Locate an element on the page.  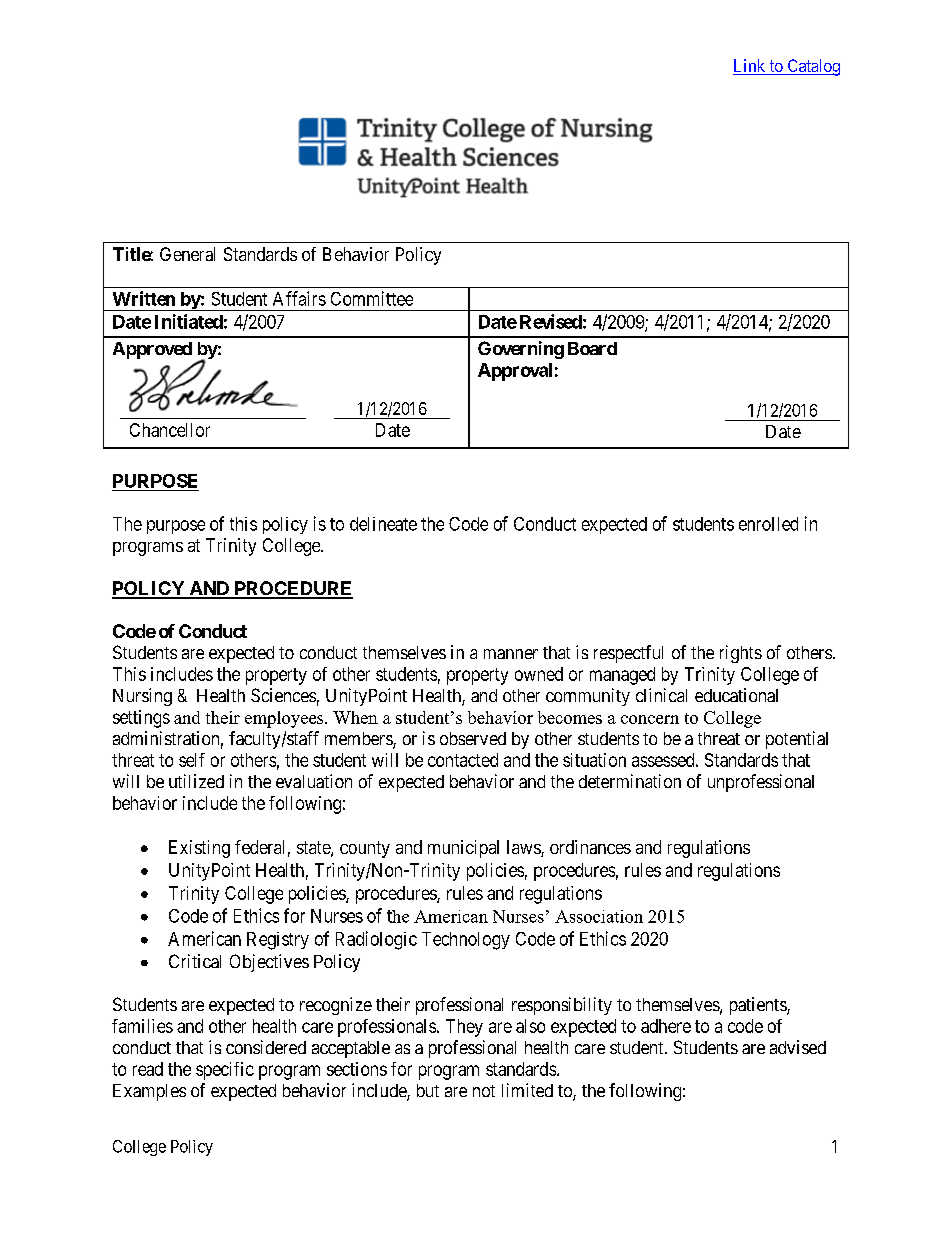
observed is located at coordinates (473, 738).
